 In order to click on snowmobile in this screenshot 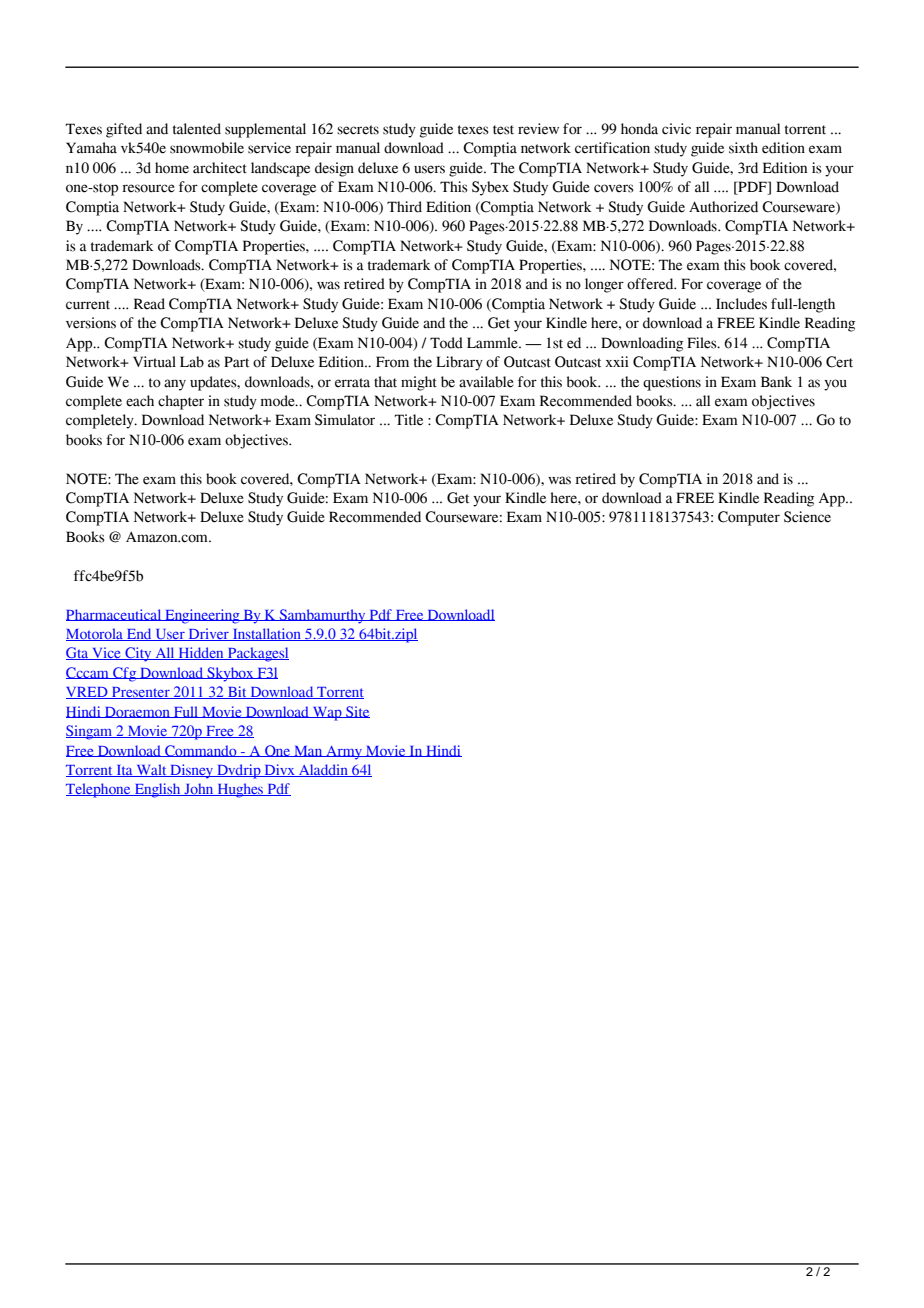, I will do `click(207, 148)`.
